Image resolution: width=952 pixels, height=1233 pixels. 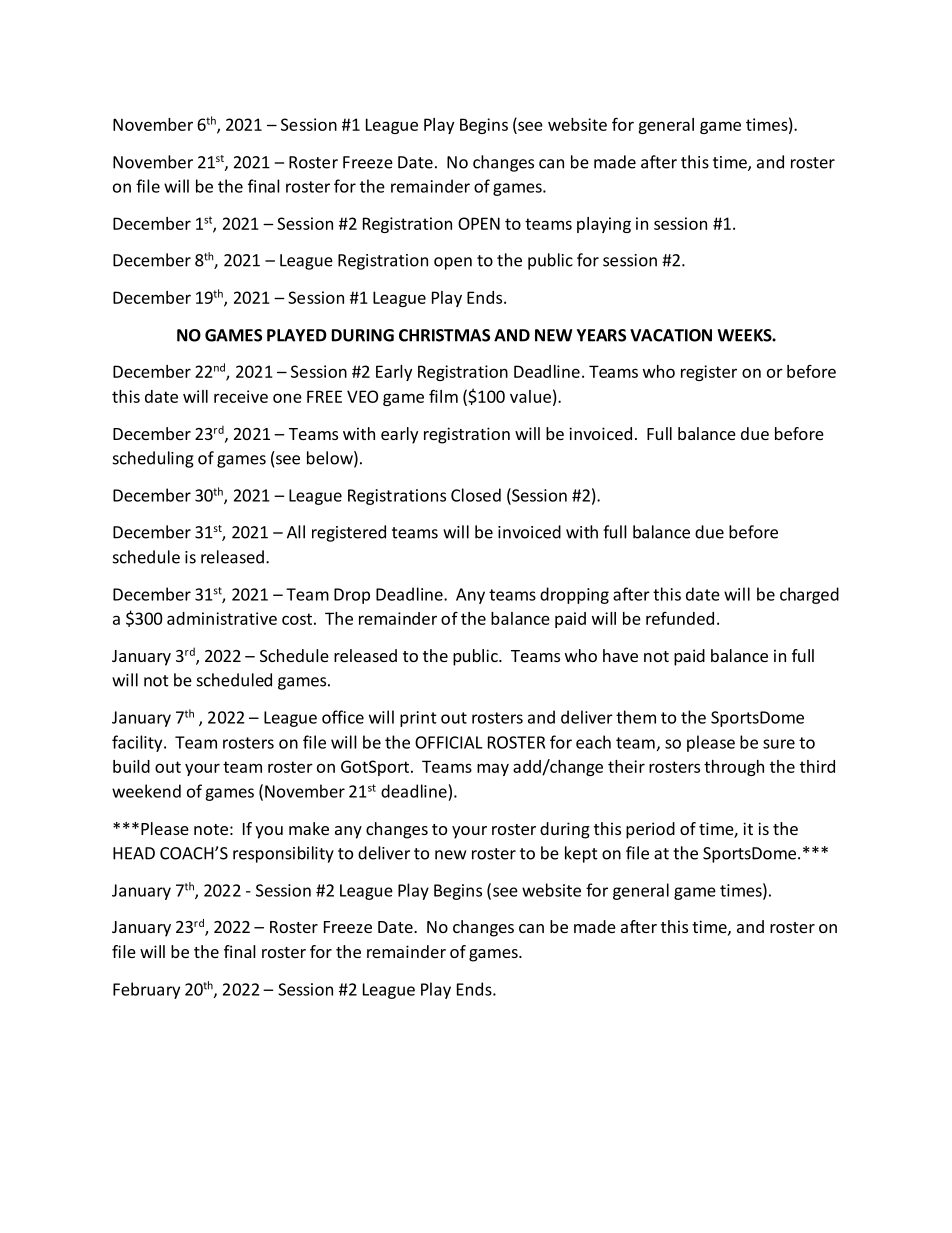 What do you see at coordinates (153, 459) in the document?
I see `scheduling` at bounding box center [153, 459].
